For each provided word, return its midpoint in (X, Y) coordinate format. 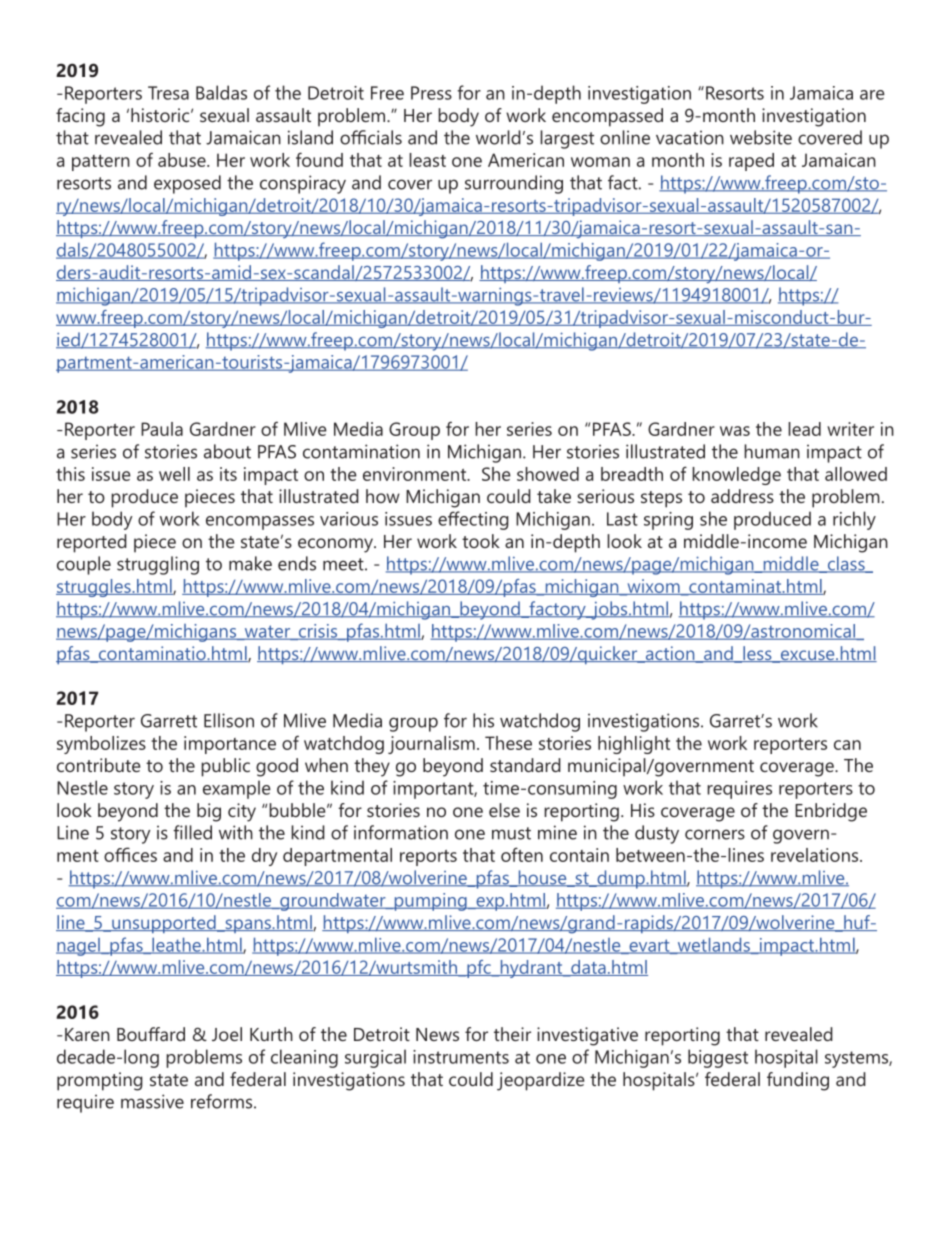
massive (152, 1101)
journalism (431, 745)
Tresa (168, 93)
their (512, 1034)
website (761, 137)
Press (431, 93)
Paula (162, 429)
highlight (634, 745)
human (772, 451)
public (225, 767)
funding (798, 1081)
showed (548, 474)
